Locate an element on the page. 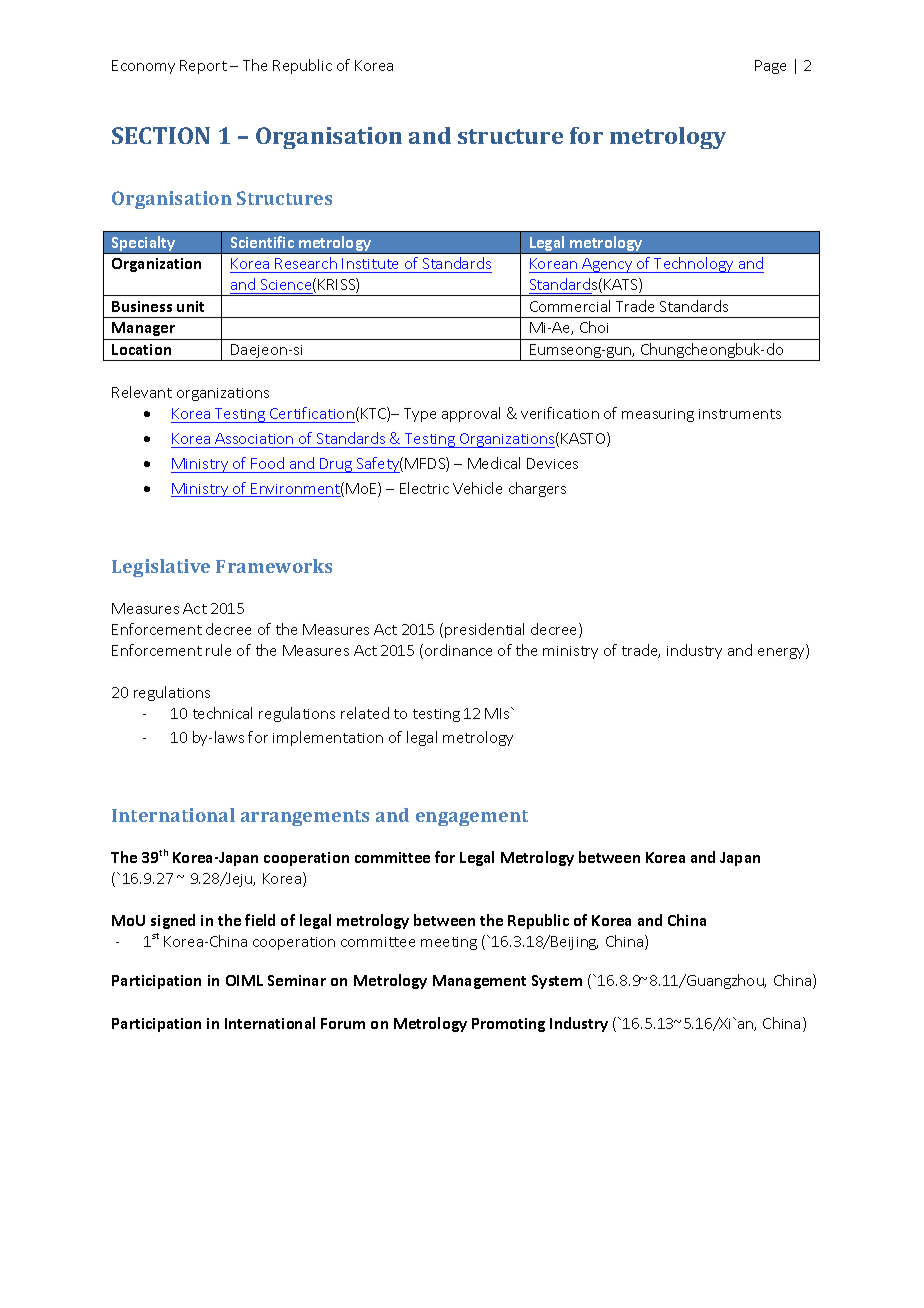 This image has width=924, height=1308. Institute is located at coordinates (370, 263).
